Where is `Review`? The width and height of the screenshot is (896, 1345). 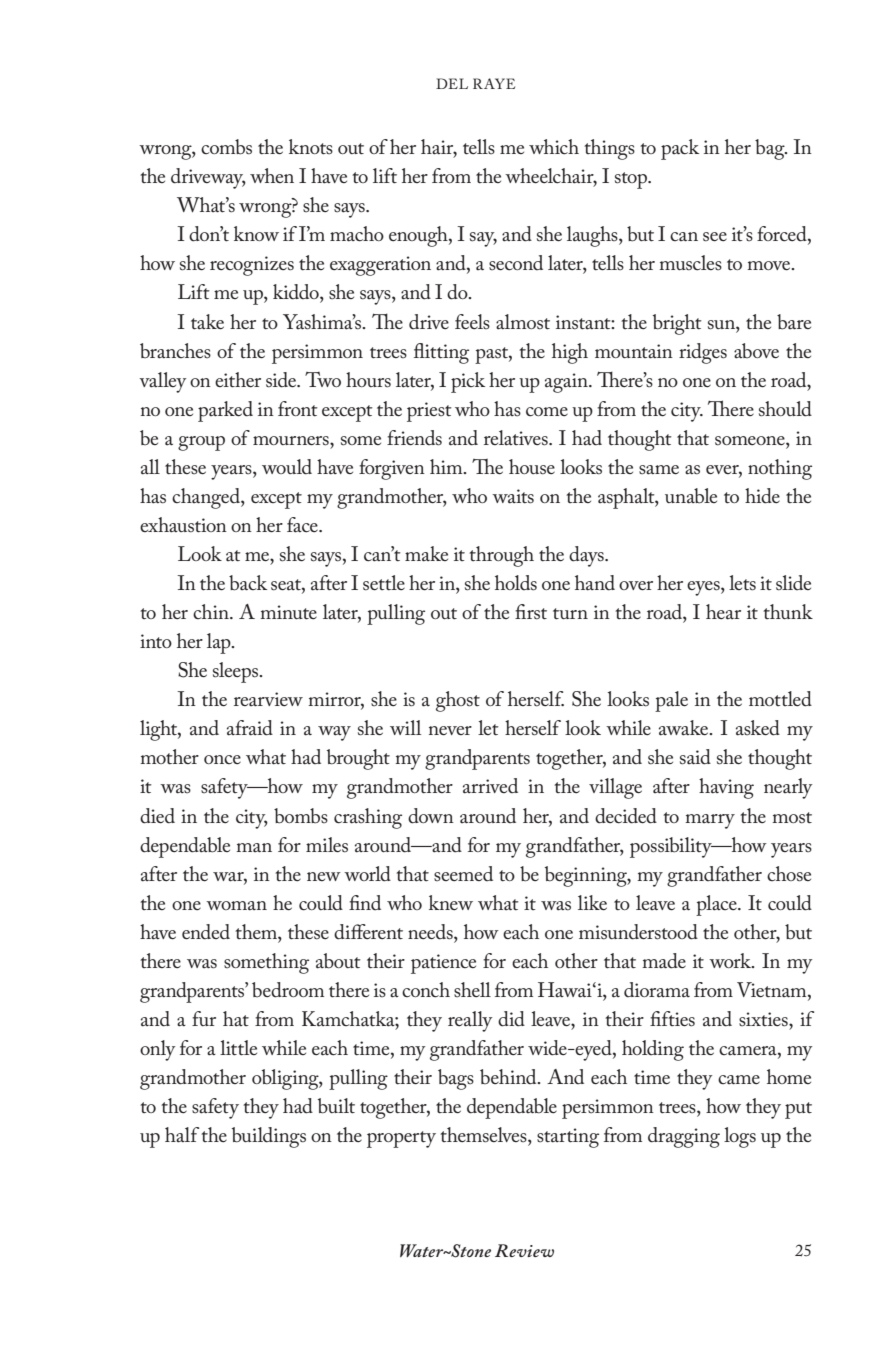 Review is located at coordinates (524, 1250).
